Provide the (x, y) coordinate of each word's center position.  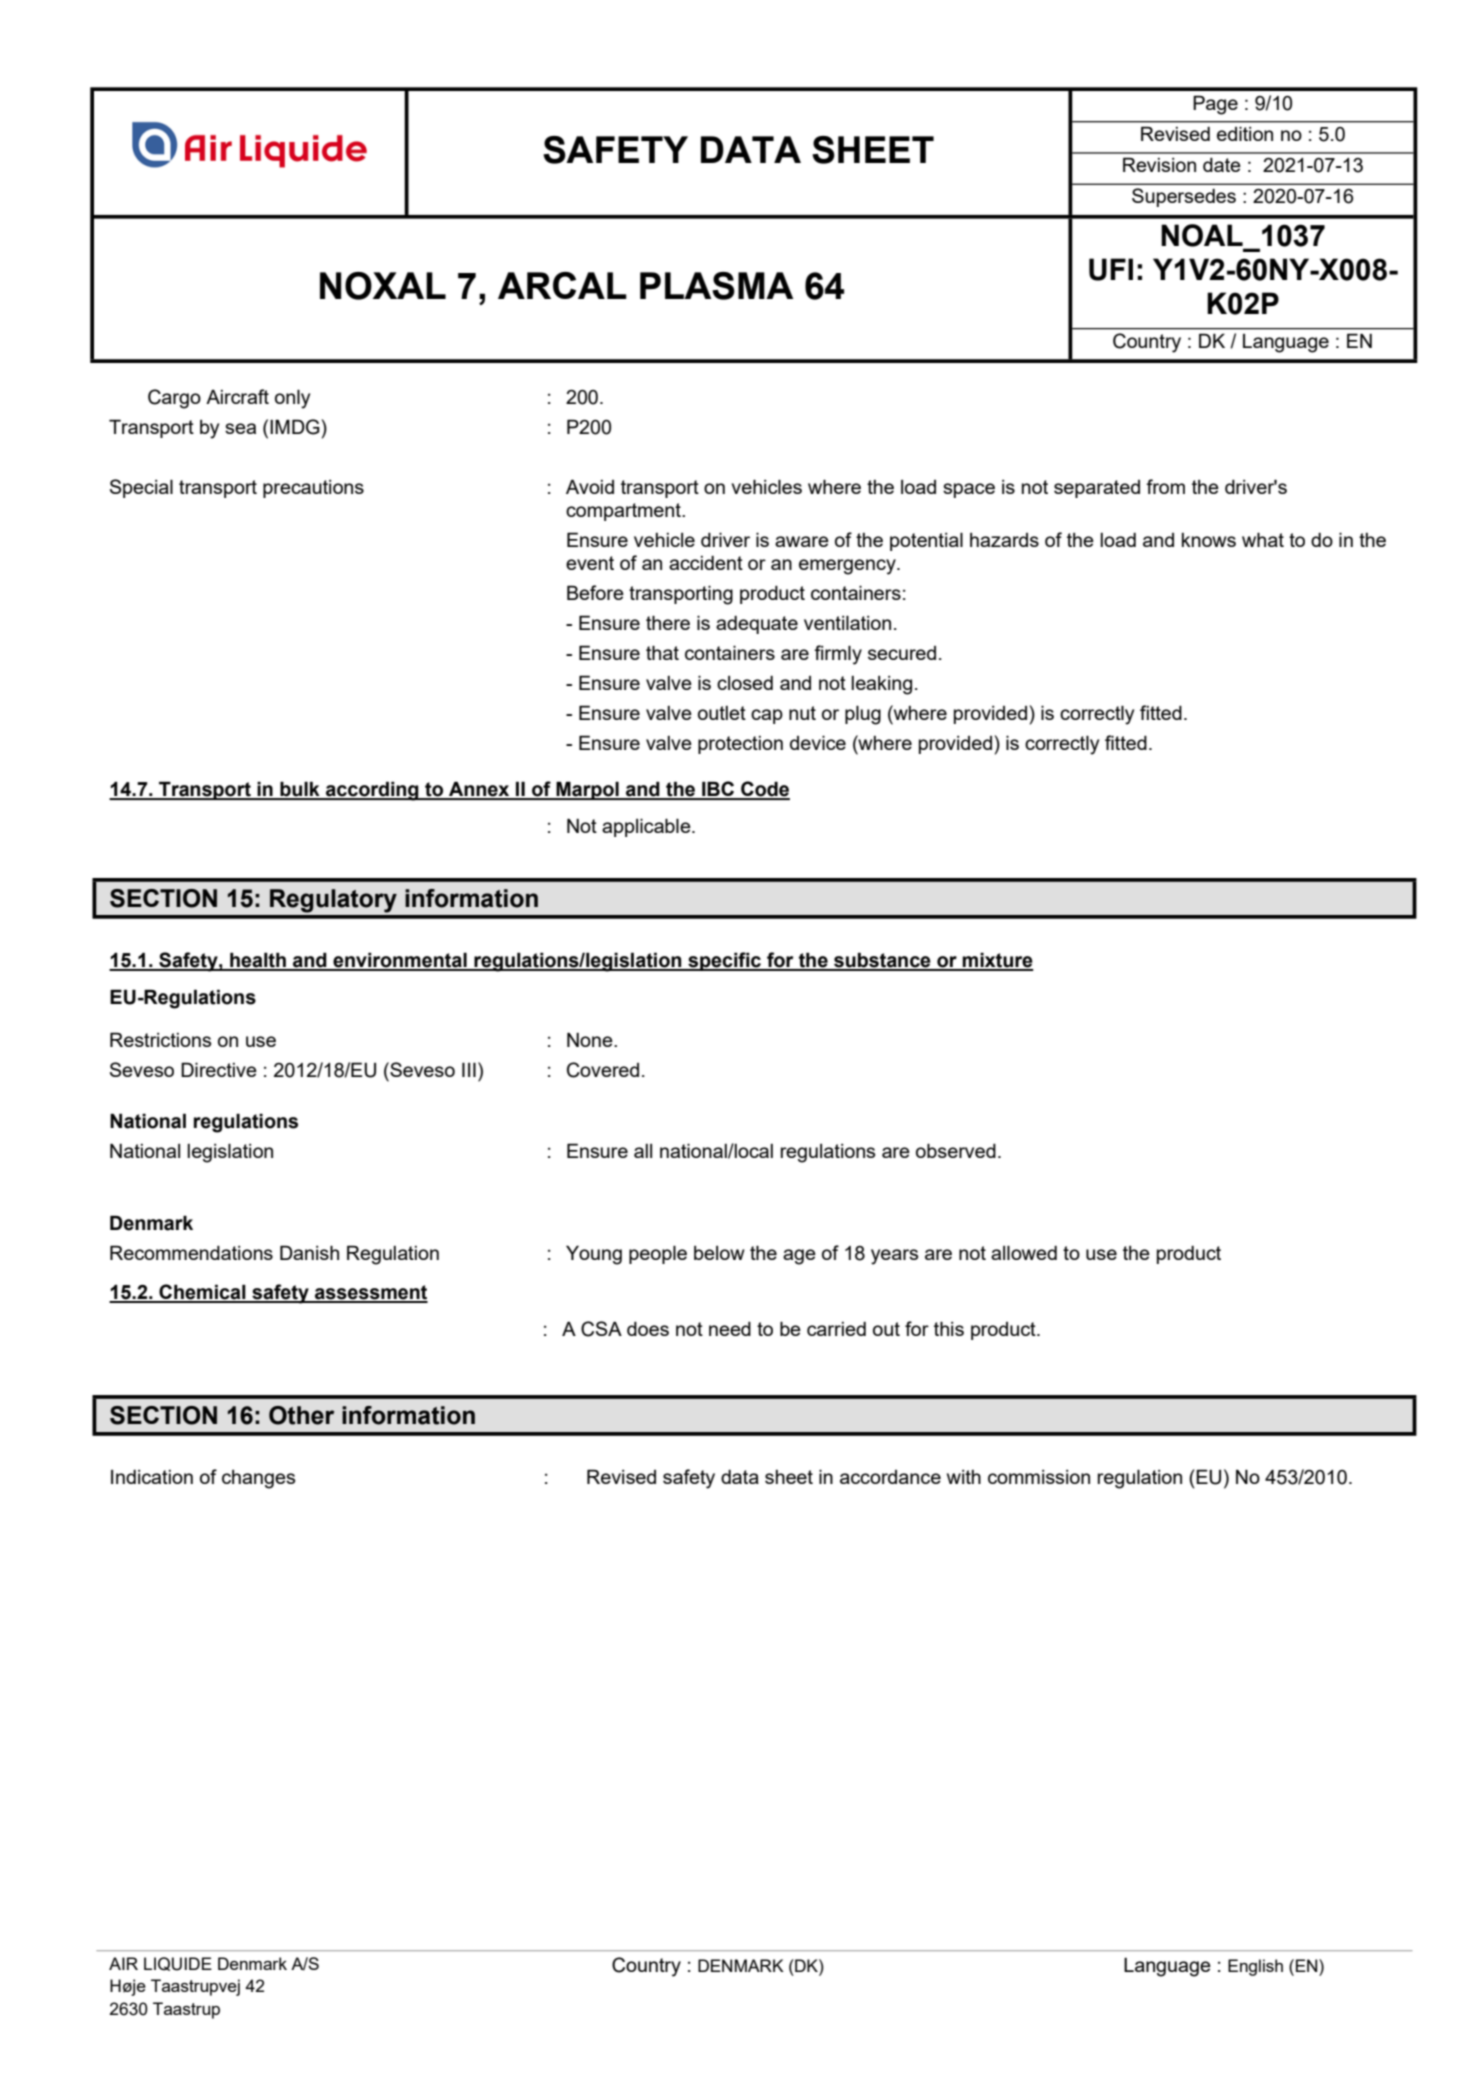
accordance (890, 1477)
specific (724, 961)
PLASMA (716, 286)
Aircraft (237, 396)
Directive (219, 1069)
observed (956, 1150)
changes (258, 1479)
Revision (1159, 164)
